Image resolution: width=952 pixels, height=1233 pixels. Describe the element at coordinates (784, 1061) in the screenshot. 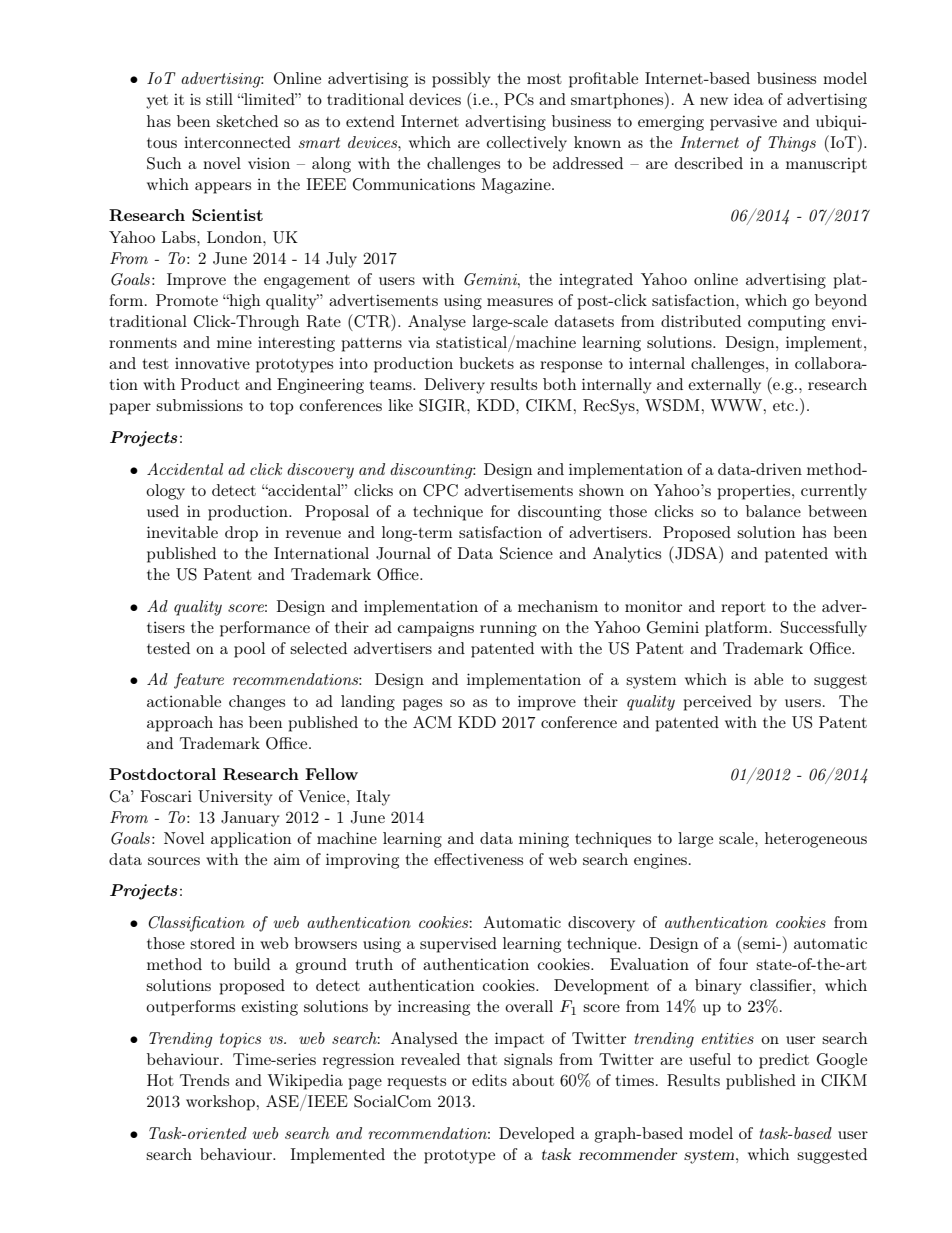

I see `predict` at that location.
